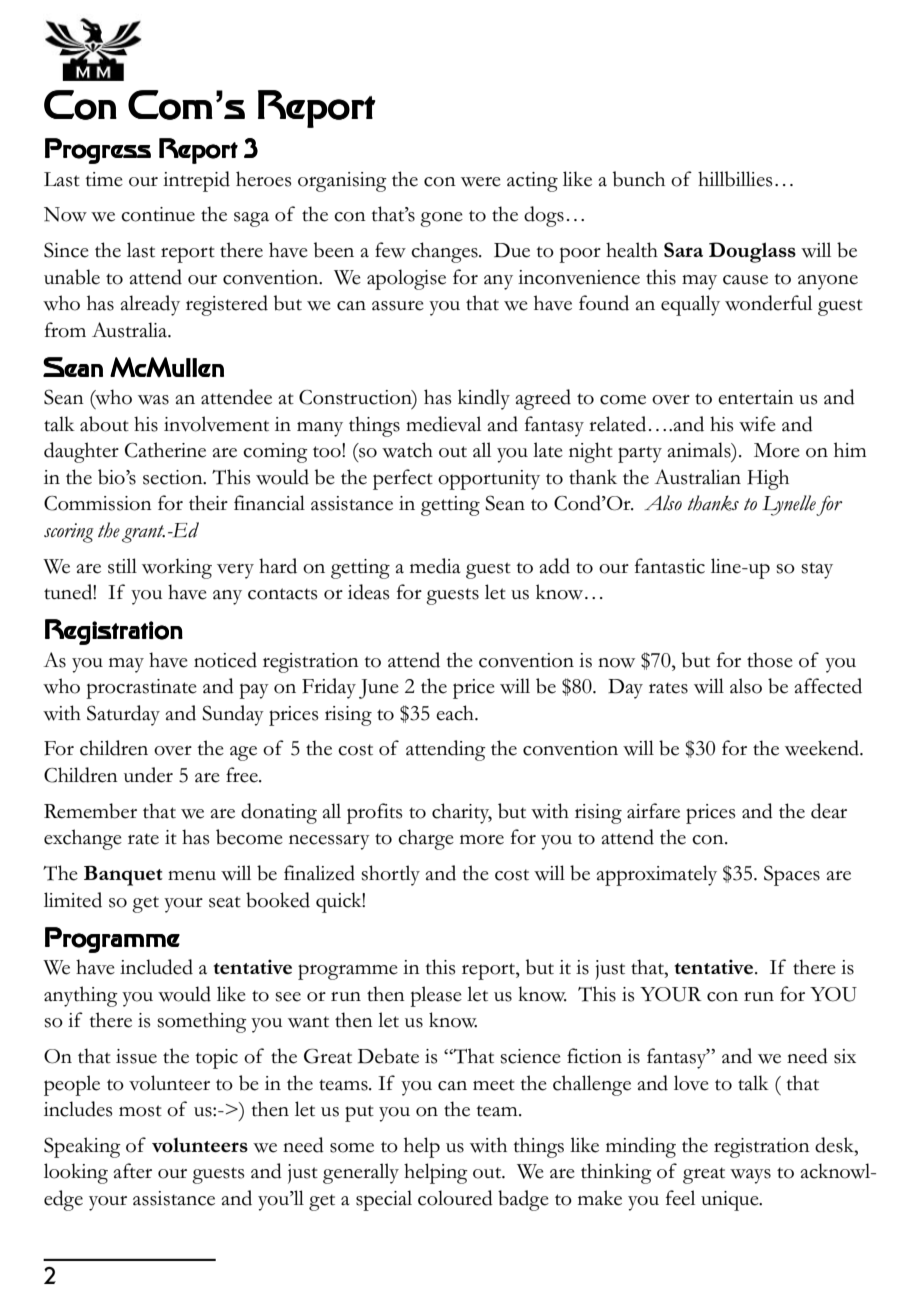 Image resolution: width=924 pixels, height=1313 pixels. I want to click on hillbillies, so click(735, 179).
